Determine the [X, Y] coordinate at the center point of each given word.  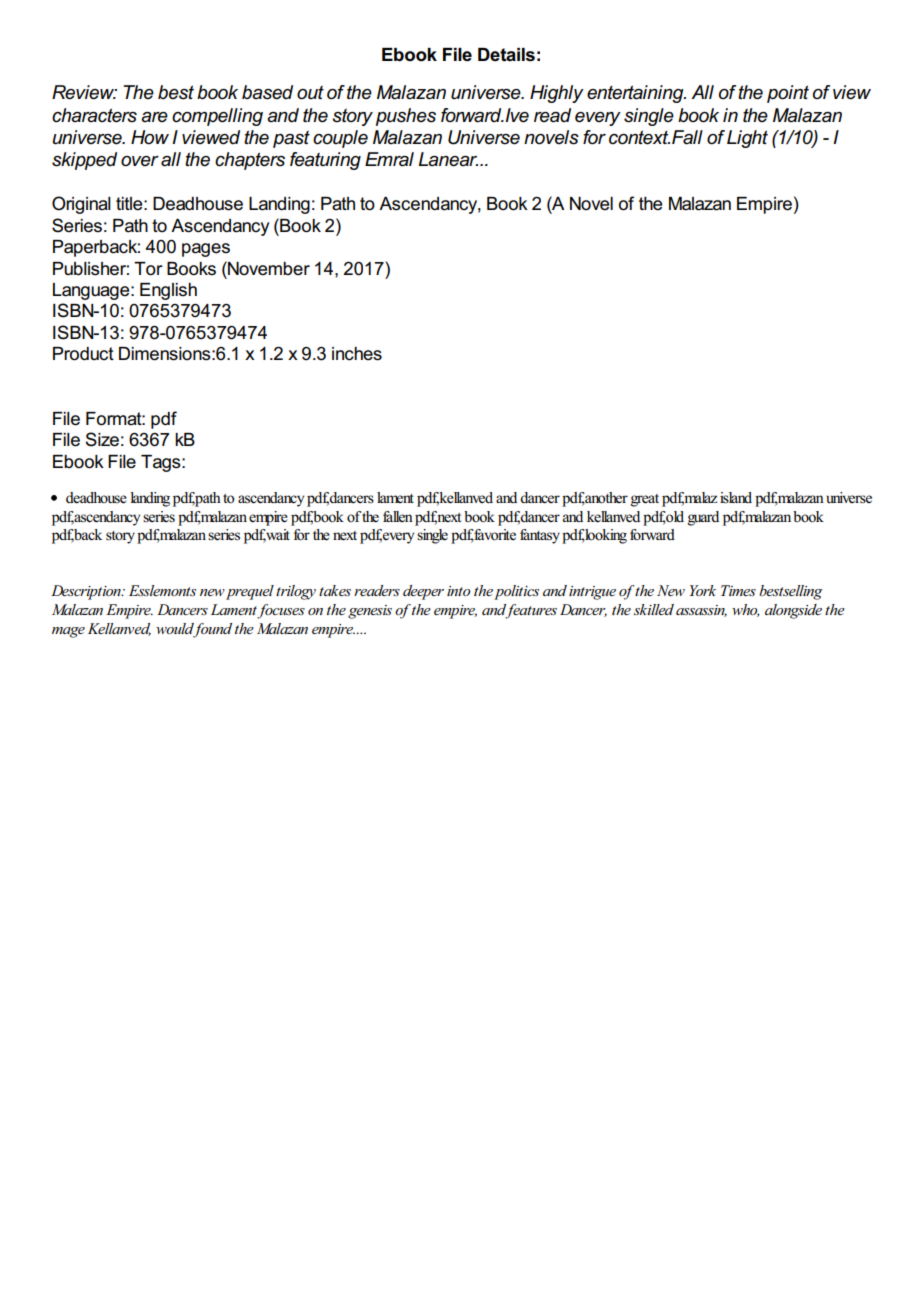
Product [83, 354]
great [645, 500]
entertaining [636, 94]
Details [506, 55]
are [154, 117]
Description [87, 592]
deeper [423, 592]
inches [357, 354]
